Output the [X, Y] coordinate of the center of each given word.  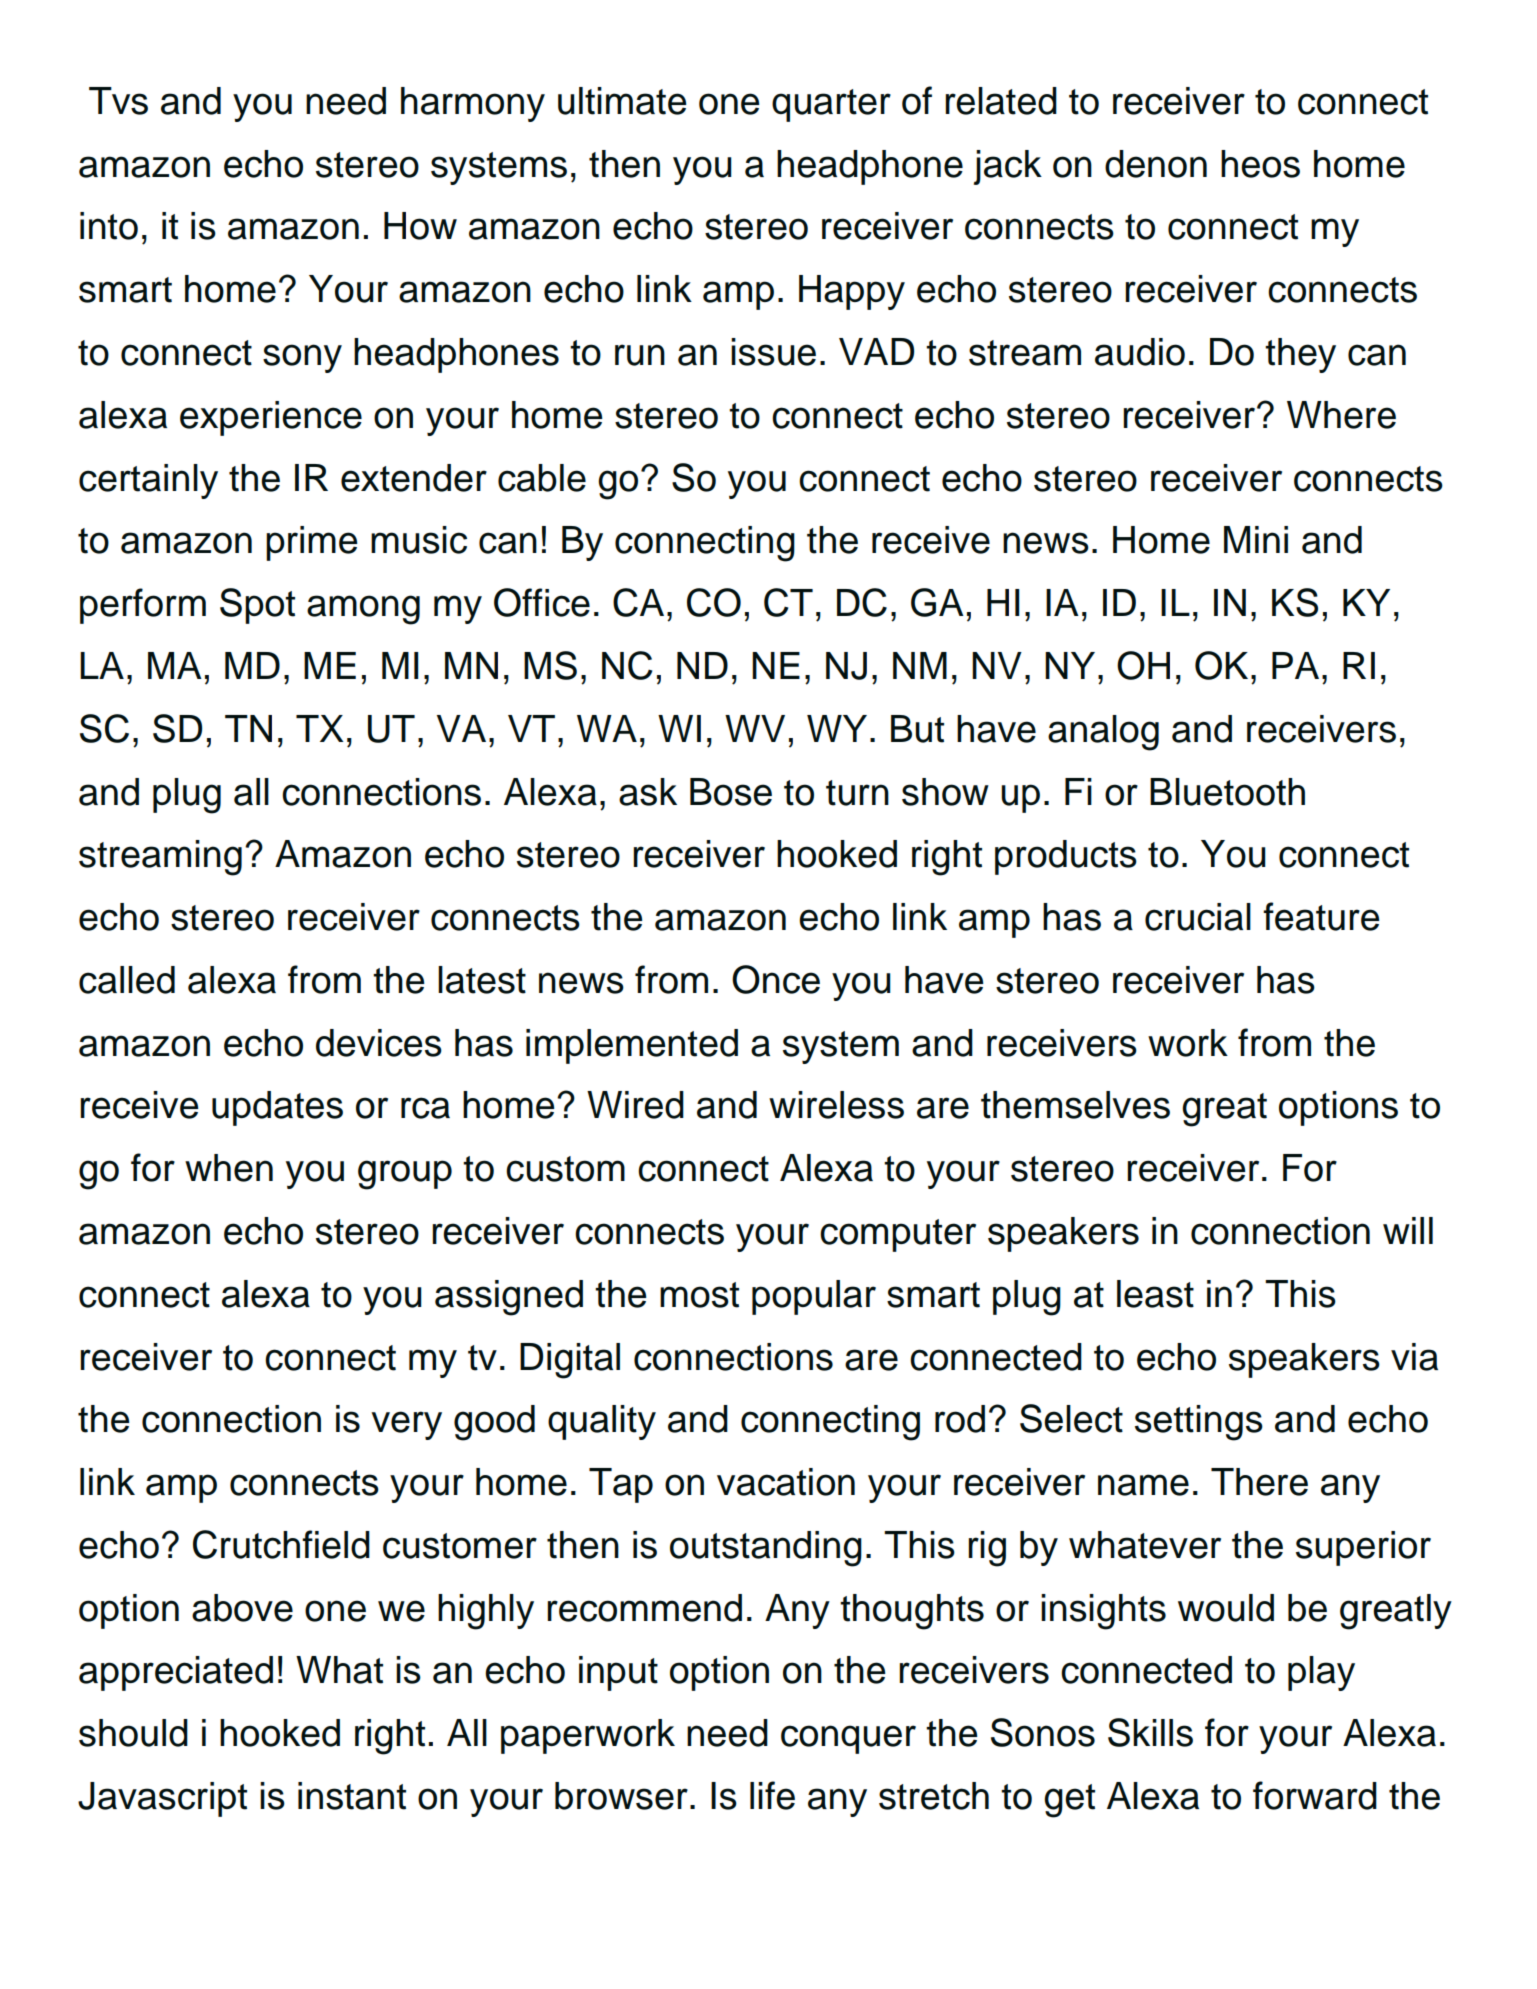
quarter [831, 105]
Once [776, 979]
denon [1156, 164]
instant [352, 1796]
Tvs [118, 101]
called [127, 980]
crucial [1198, 917]
